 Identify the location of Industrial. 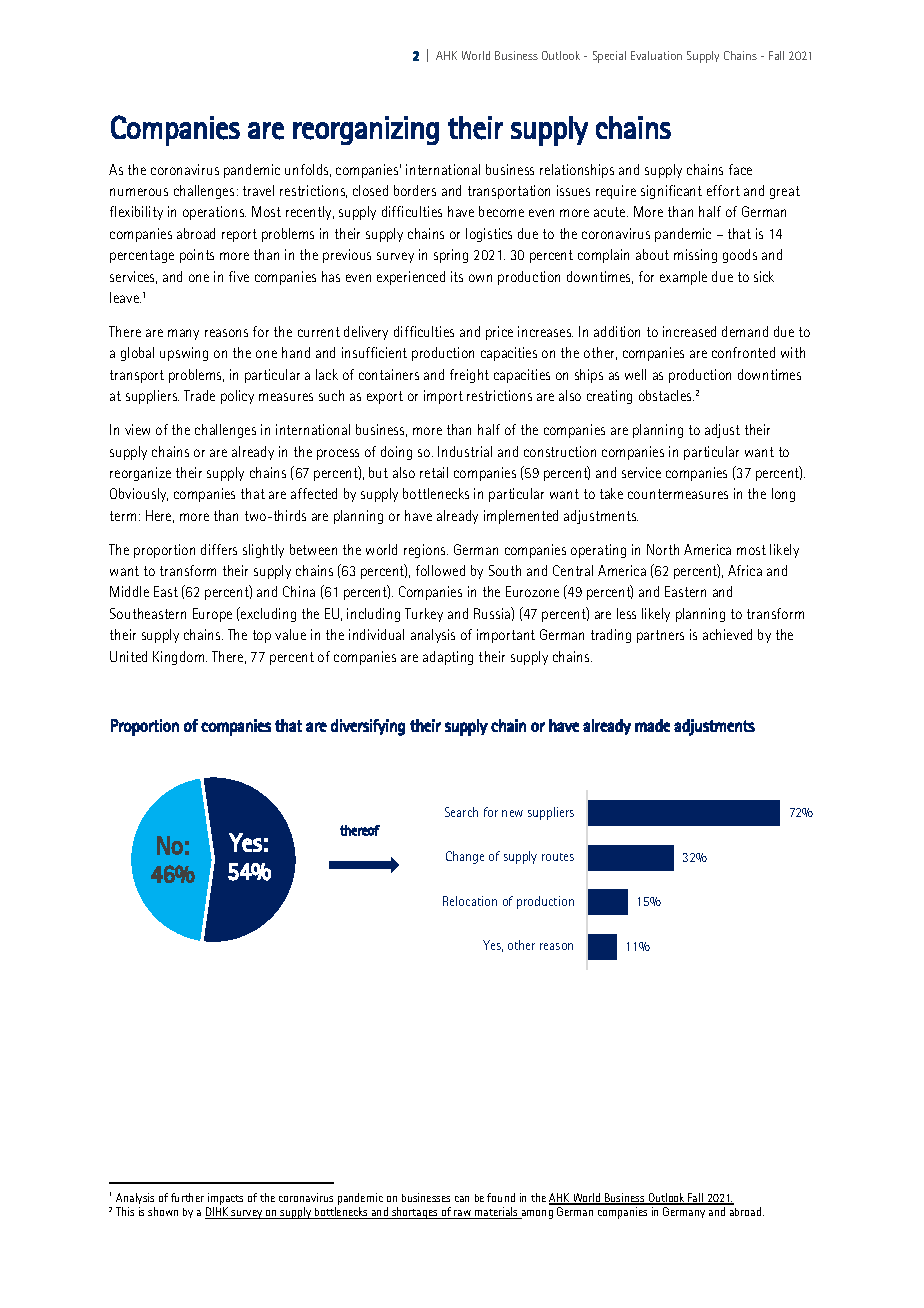
(465, 451).
